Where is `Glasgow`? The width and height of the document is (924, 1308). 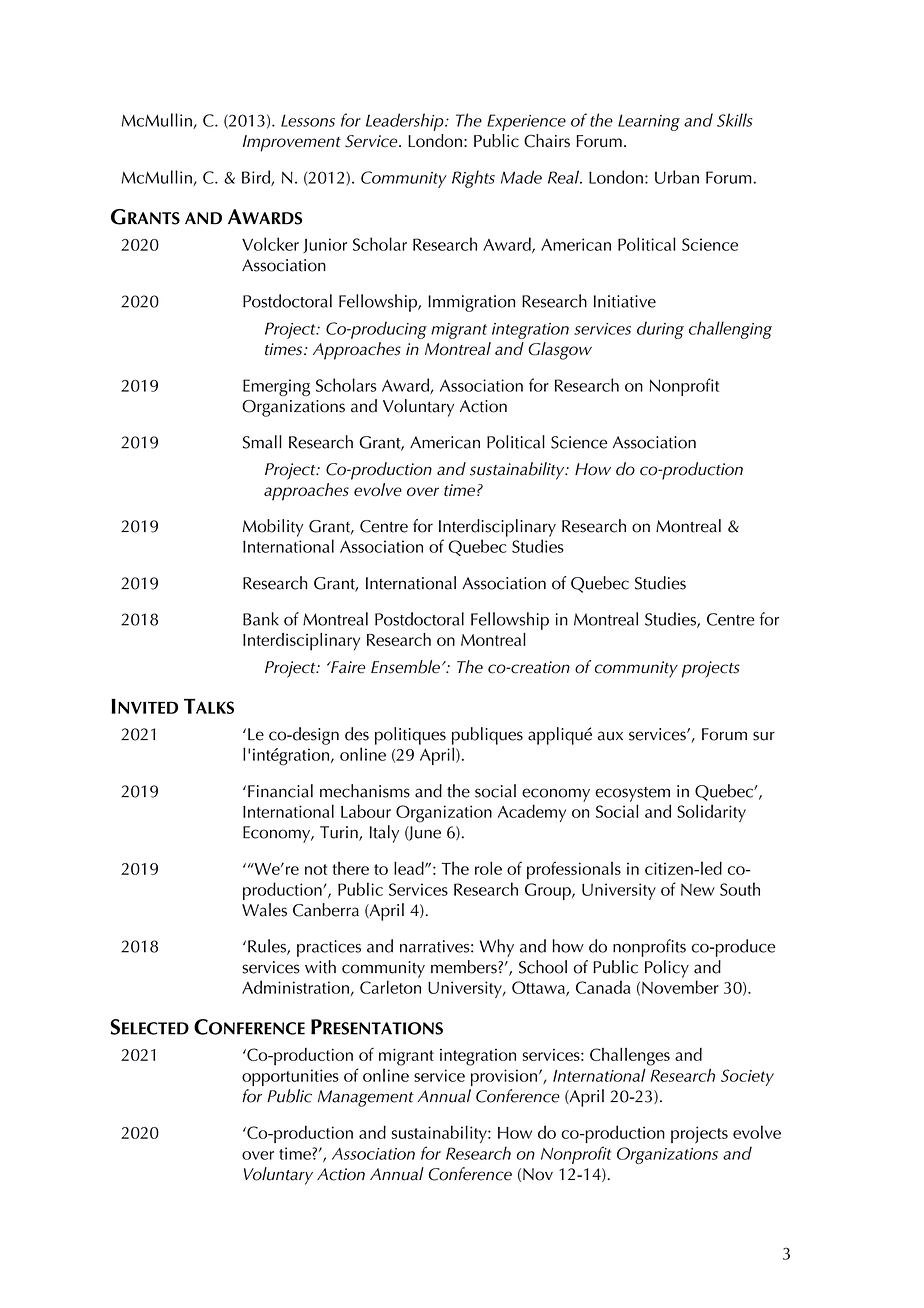
Glasgow is located at coordinates (560, 351).
